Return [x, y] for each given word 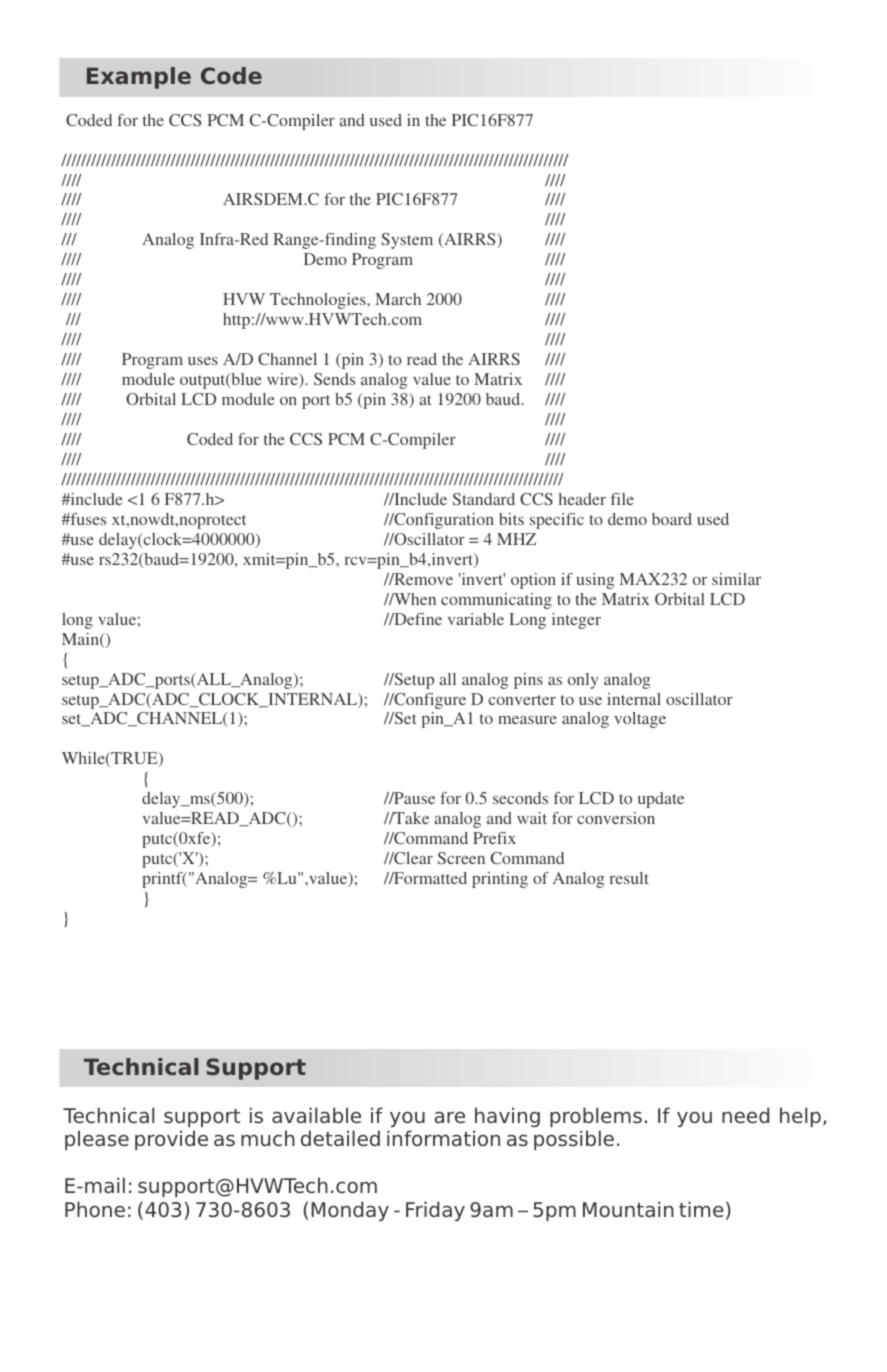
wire [283, 380]
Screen [461, 858]
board [672, 519]
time [701, 1209]
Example [139, 78]
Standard [484, 499]
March [398, 299]
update [661, 800]
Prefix [494, 838]
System [407, 241]
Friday [435, 1211]
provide [171, 1140]
